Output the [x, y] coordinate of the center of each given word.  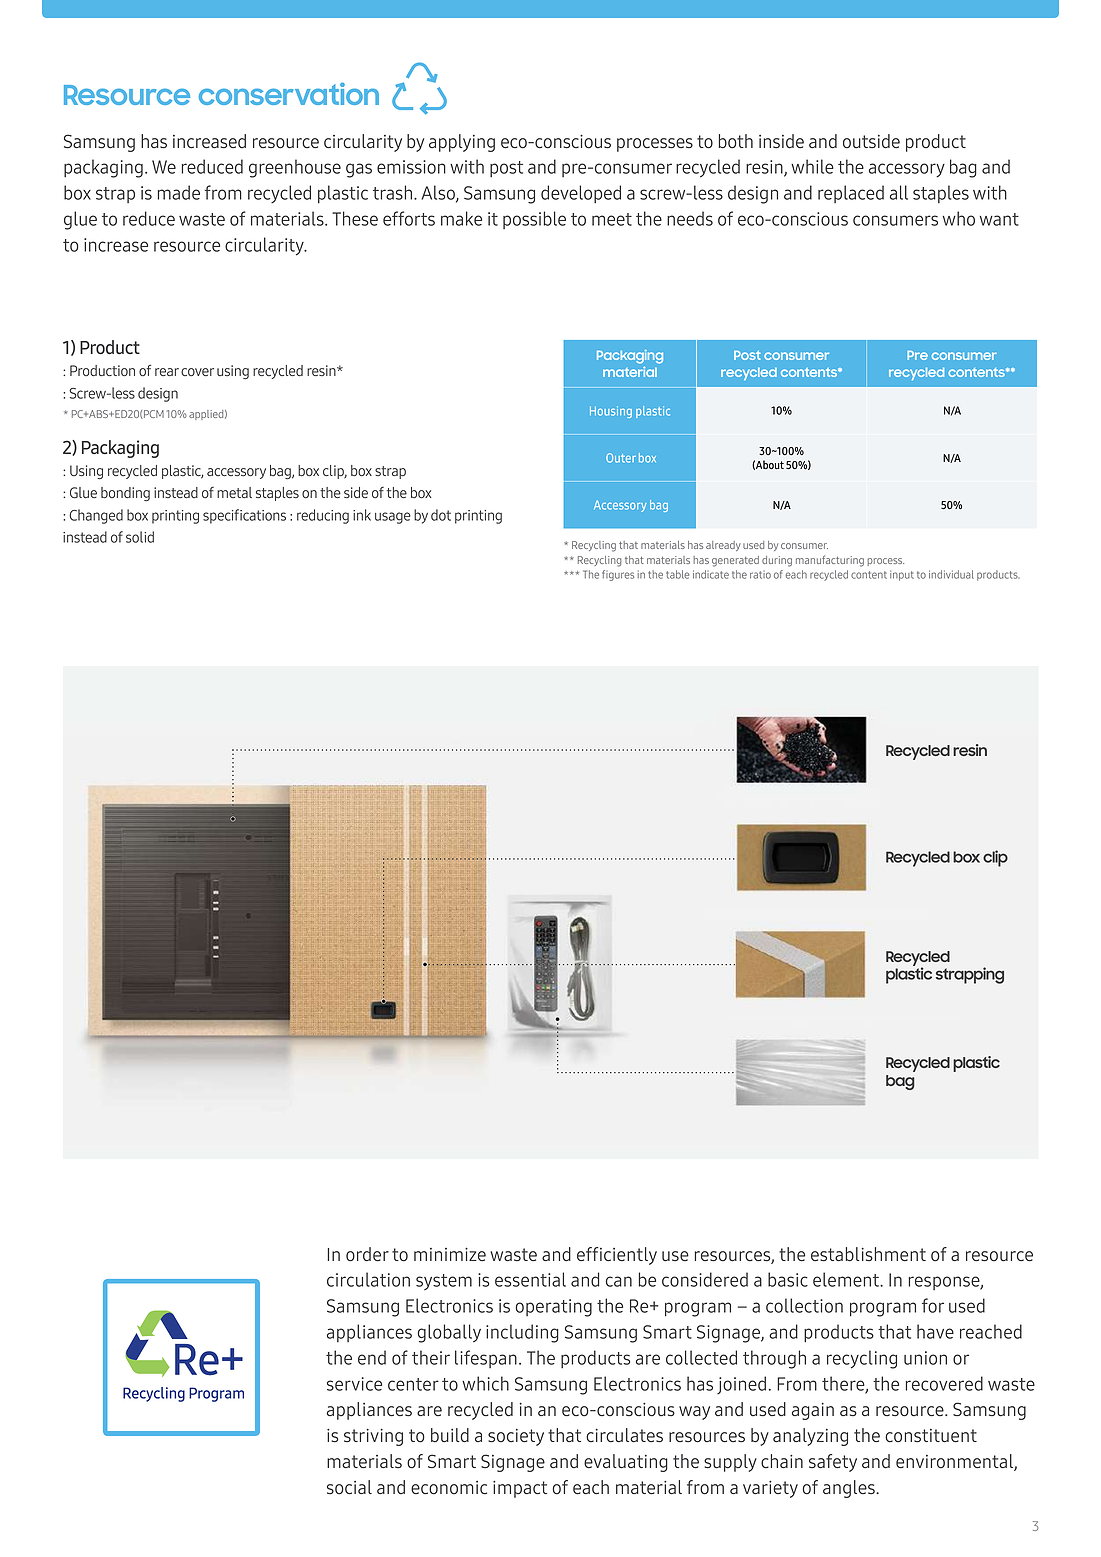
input [902, 575]
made [179, 192]
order [367, 1254]
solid [140, 537]
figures [618, 575]
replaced [851, 194]
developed [581, 194]
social [349, 1487]
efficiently [617, 1256]
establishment [868, 1254]
